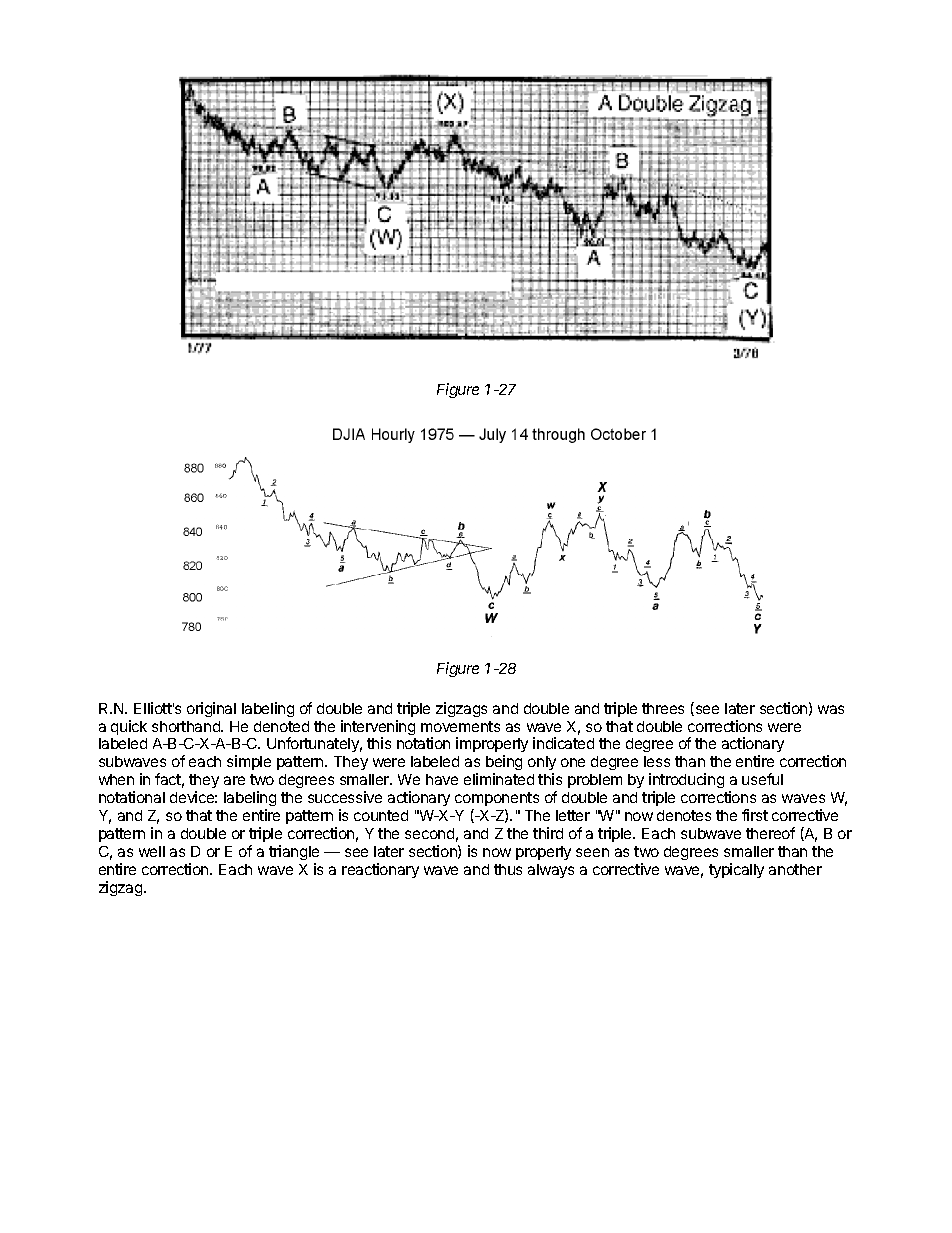  What do you see at coordinates (831, 709) in the screenshot?
I see `was` at bounding box center [831, 709].
